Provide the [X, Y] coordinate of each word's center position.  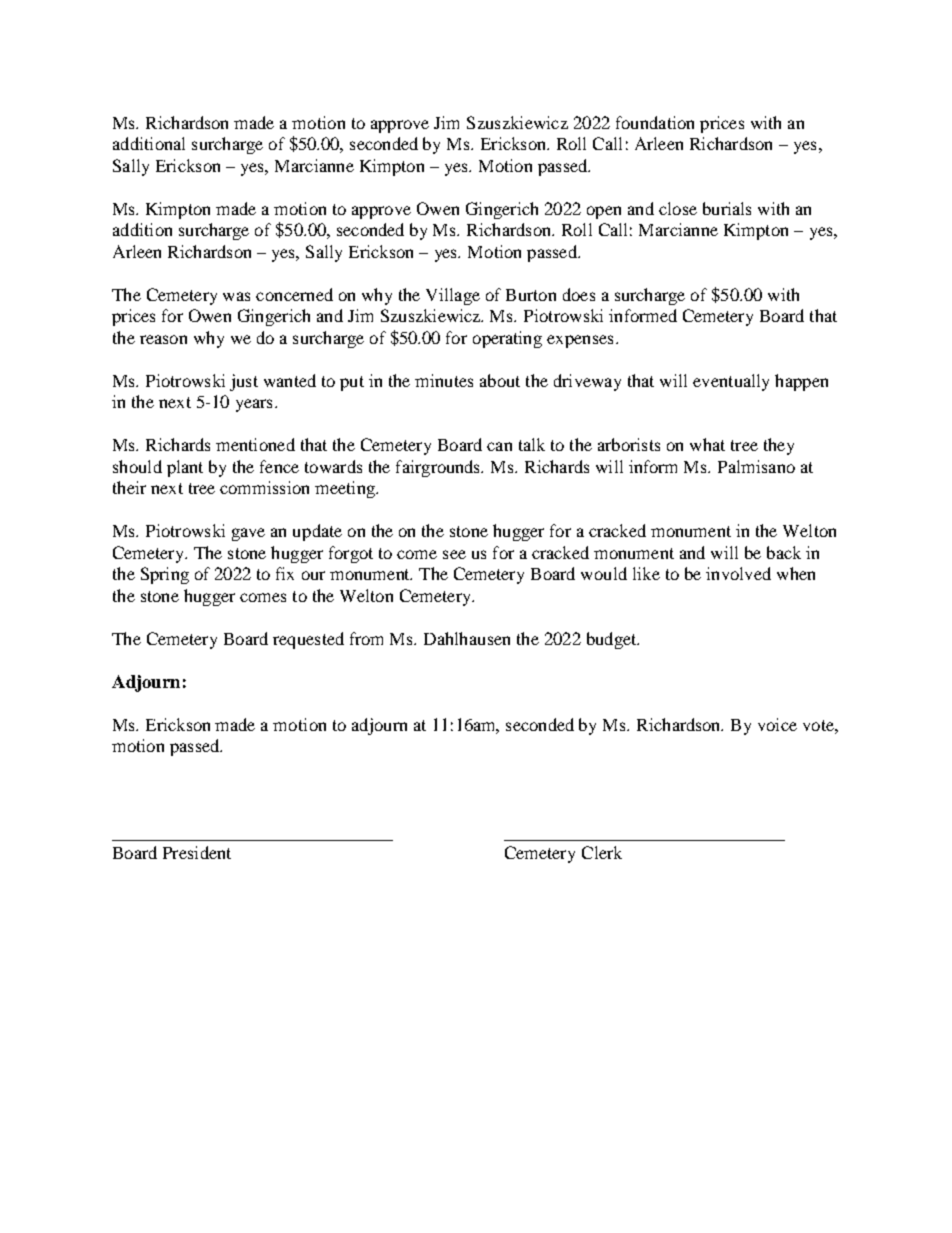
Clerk [602, 852]
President [197, 852]
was [236, 296]
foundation [655, 122]
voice [777, 724]
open [604, 212]
